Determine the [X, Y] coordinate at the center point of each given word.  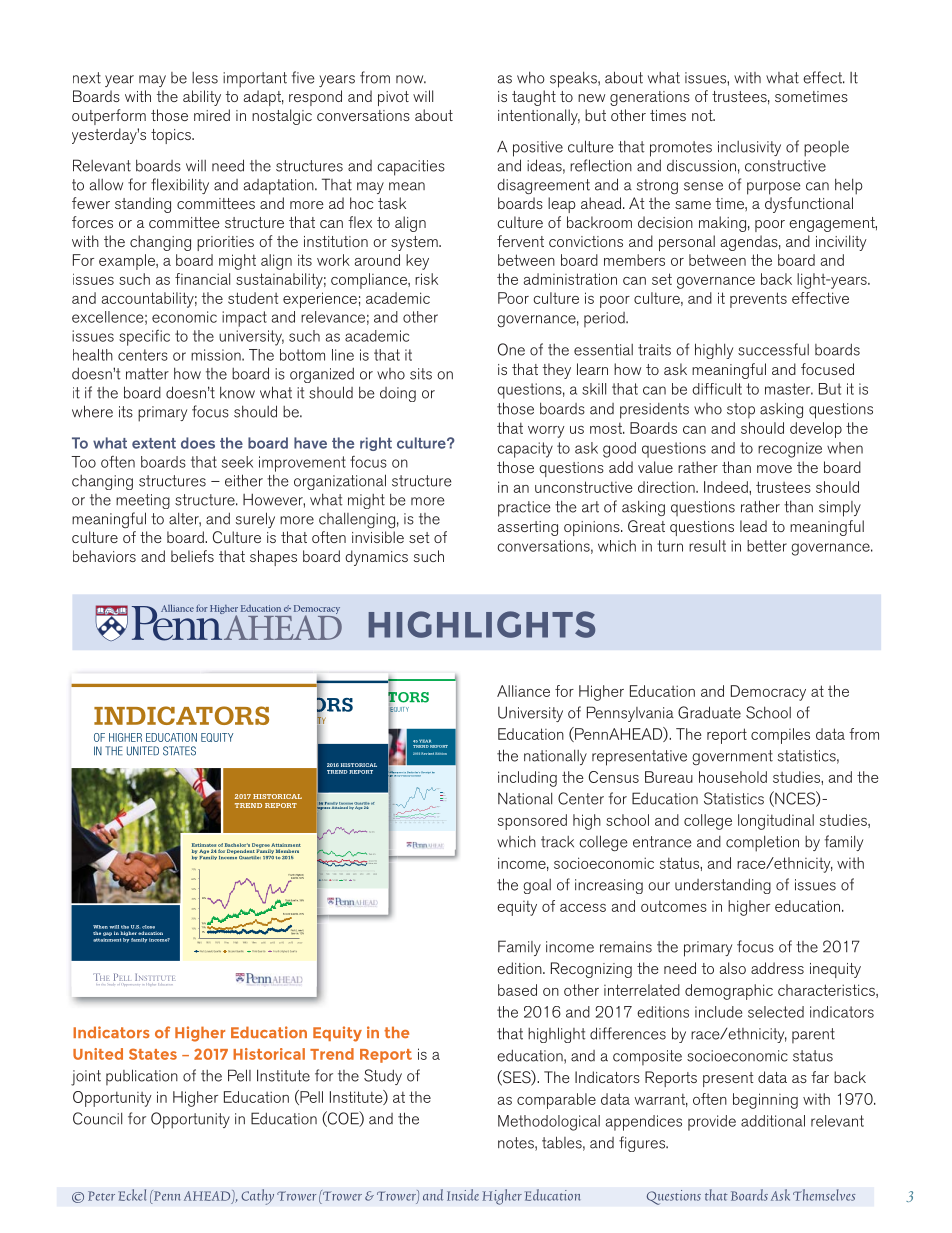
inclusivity [749, 148]
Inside [463, 1195]
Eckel [132, 1195]
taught [534, 98]
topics [172, 136]
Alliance [523, 691]
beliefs [192, 556]
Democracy [768, 693]
